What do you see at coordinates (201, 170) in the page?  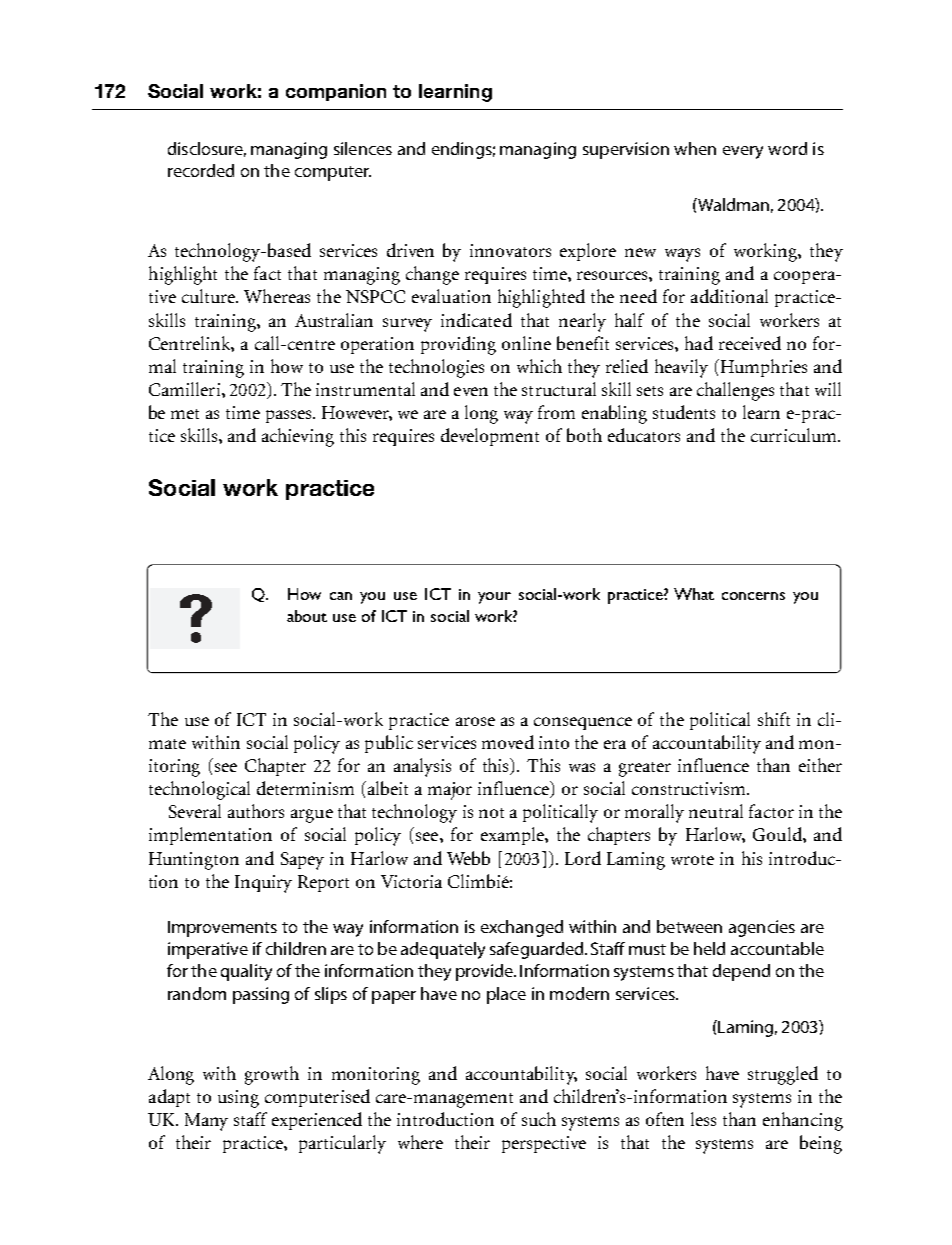 I see `recorded` at bounding box center [201, 170].
